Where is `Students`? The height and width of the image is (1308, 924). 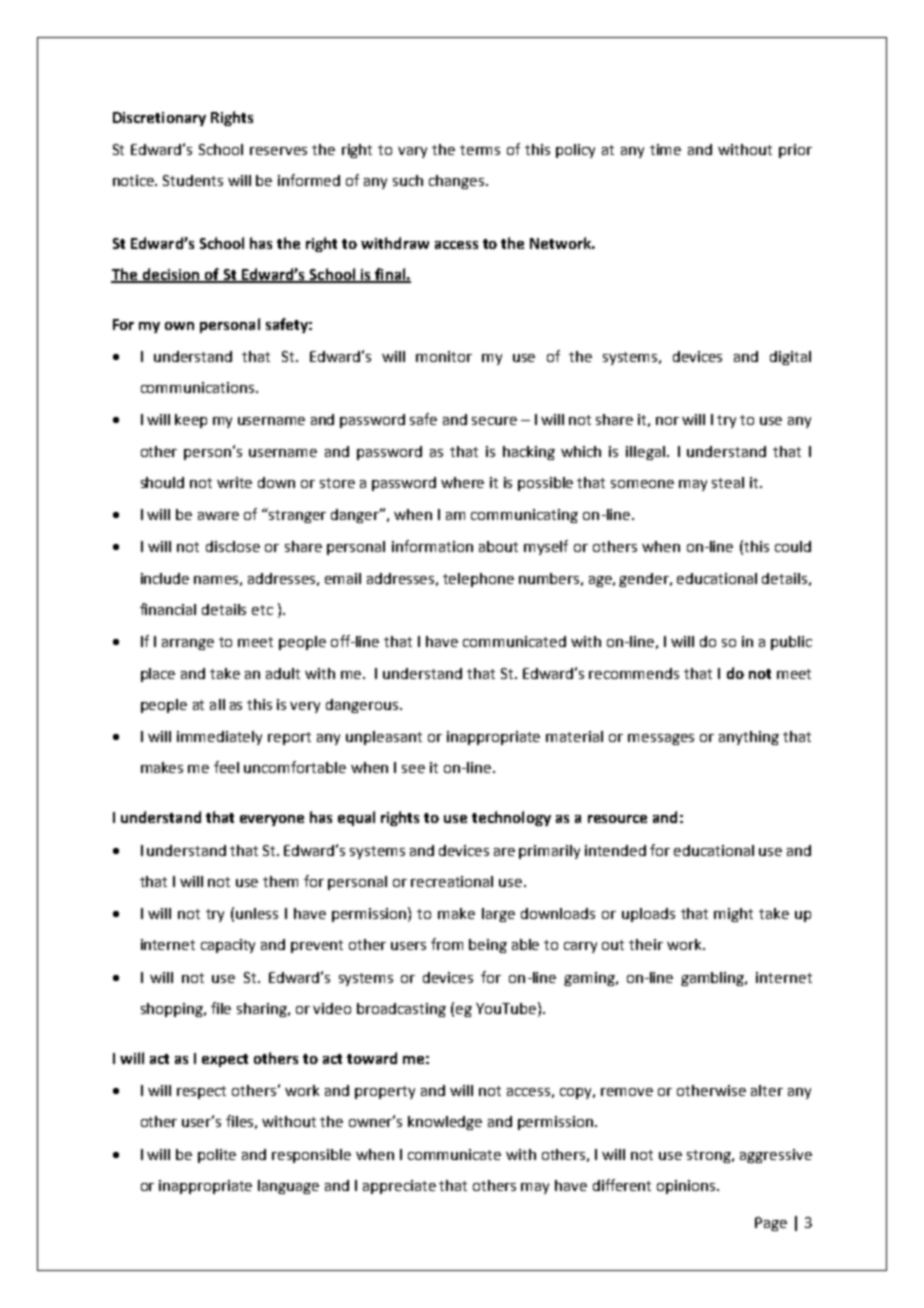 Students is located at coordinates (193, 180).
